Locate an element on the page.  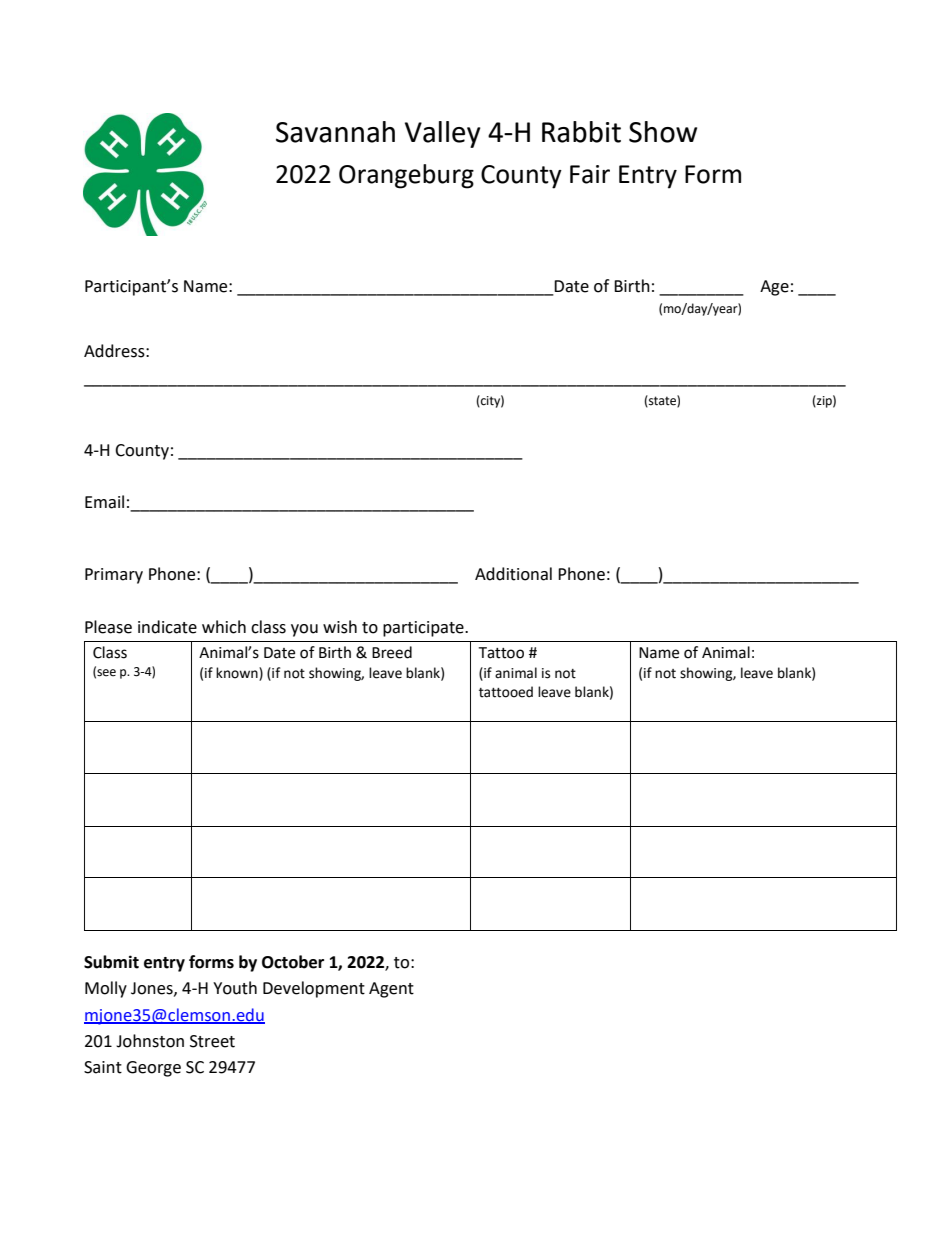
Savannah is located at coordinates (335, 132).
